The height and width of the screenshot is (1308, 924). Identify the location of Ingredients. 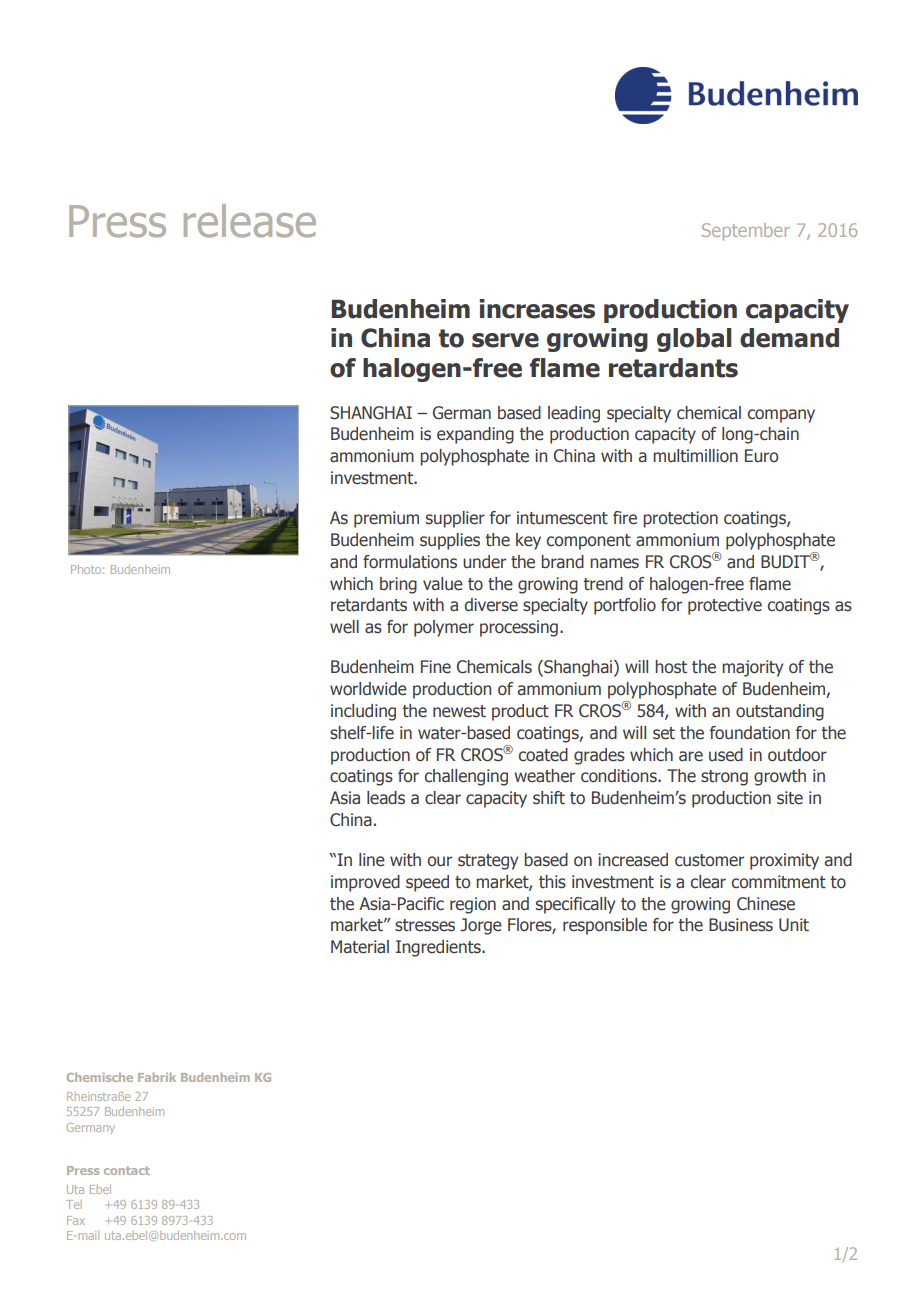
(439, 948).
